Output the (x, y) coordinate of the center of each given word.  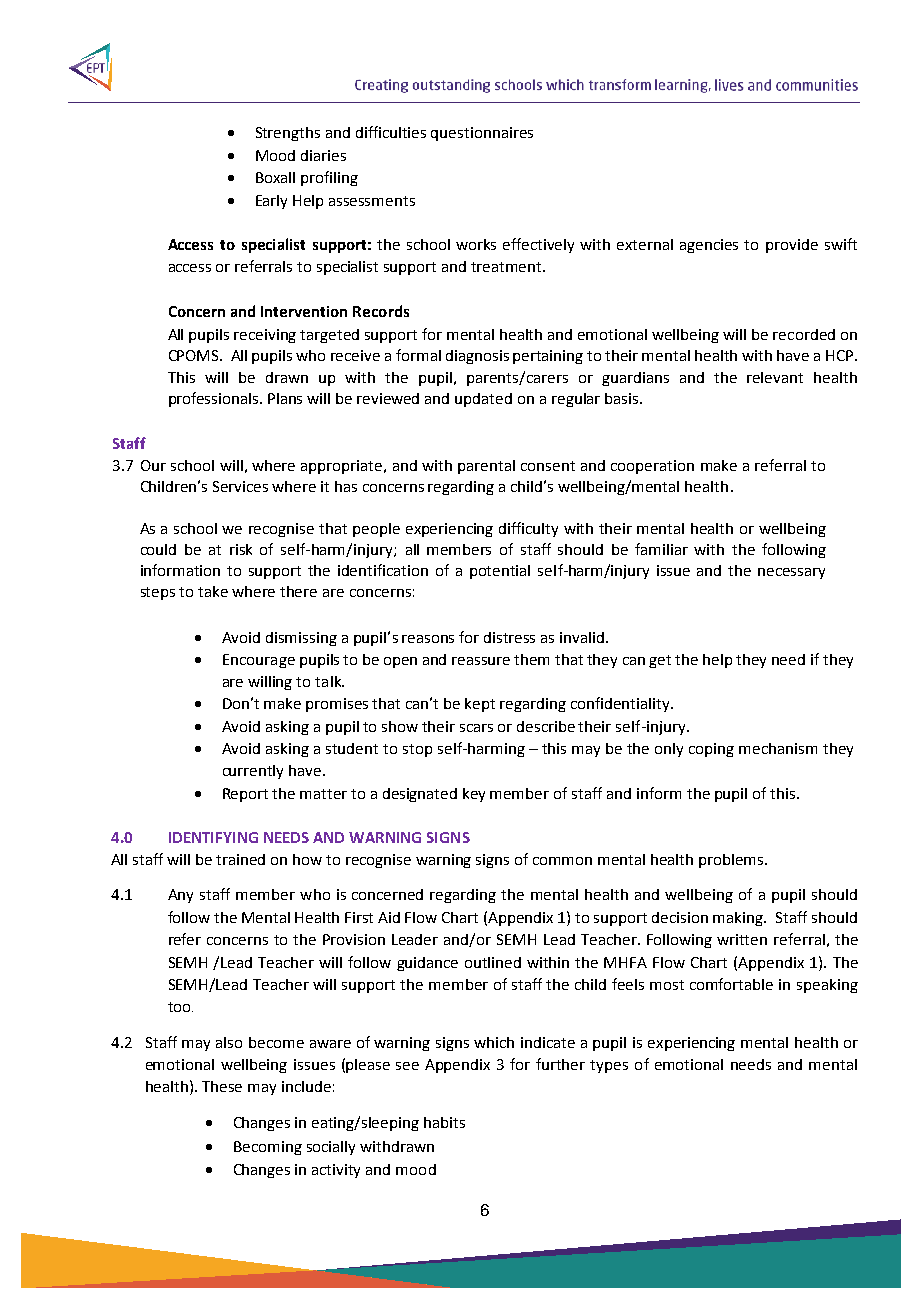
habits (444, 1122)
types (609, 1066)
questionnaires (482, 134)
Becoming (268, 1148)
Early (271, 202)
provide (792, 246)
